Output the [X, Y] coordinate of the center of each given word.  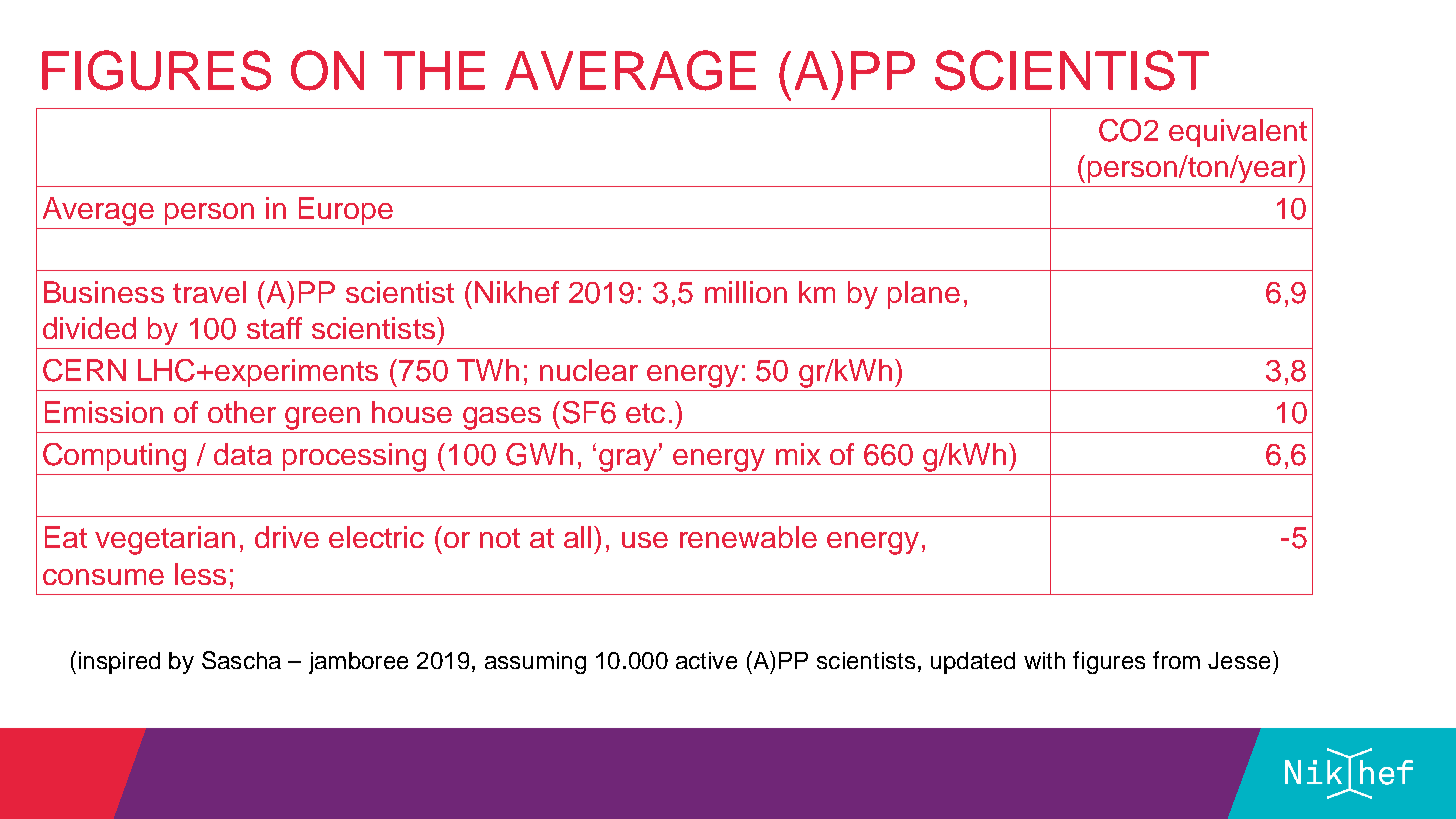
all [577, 537]
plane [924, 295]
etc [645, 413]
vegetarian [165, 540]
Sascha [241, 660]
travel [209, 292]
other [242, 412]
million [746, 292]
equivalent [1238, 133]
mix [798, 454]
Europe [346, 211]
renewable [748, 537]
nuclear [589, 370]
